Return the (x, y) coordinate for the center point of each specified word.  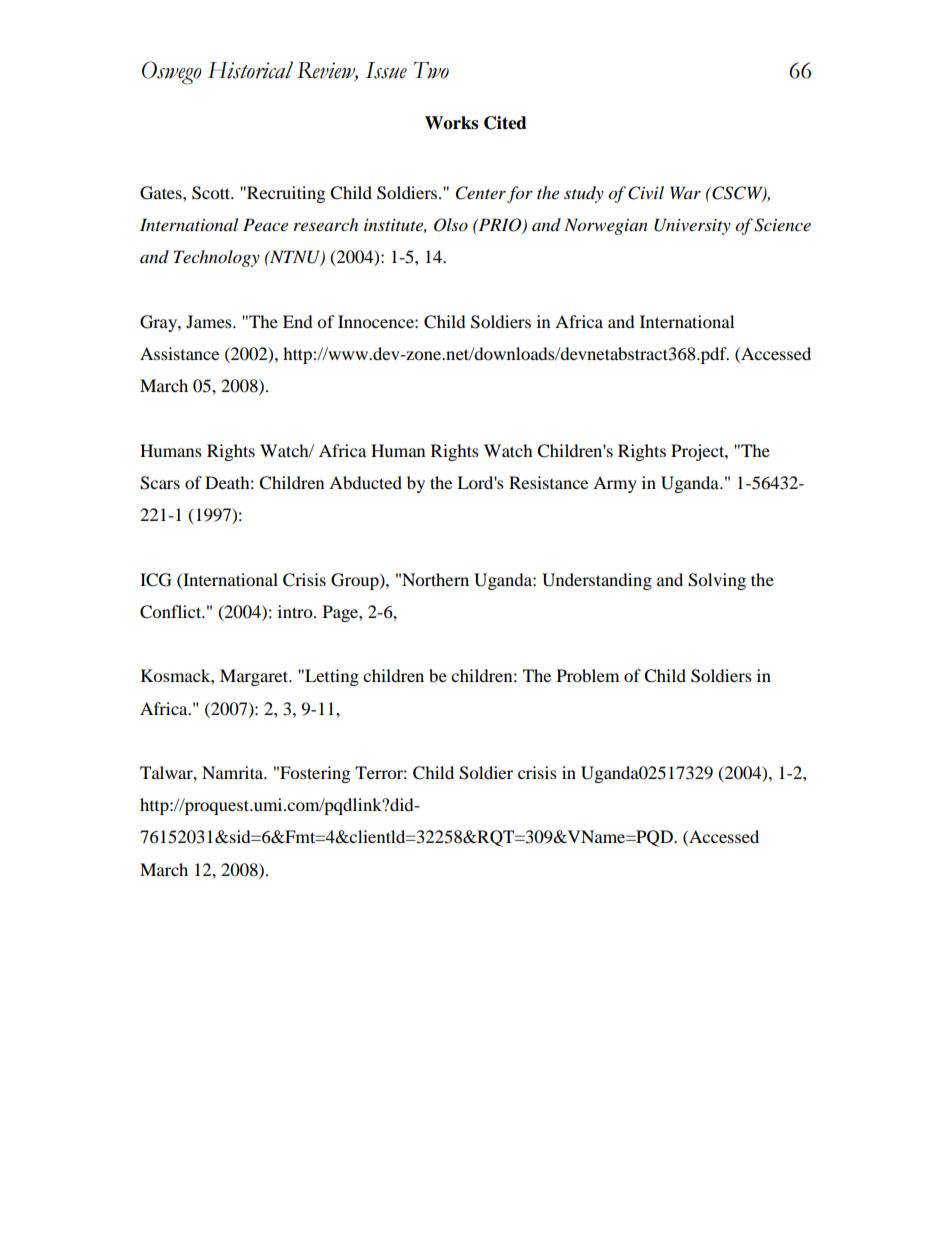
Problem (588, 675)
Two (431, 70)
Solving (717, 581)
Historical (250, 70)
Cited (505, 123)
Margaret (255, 677)
